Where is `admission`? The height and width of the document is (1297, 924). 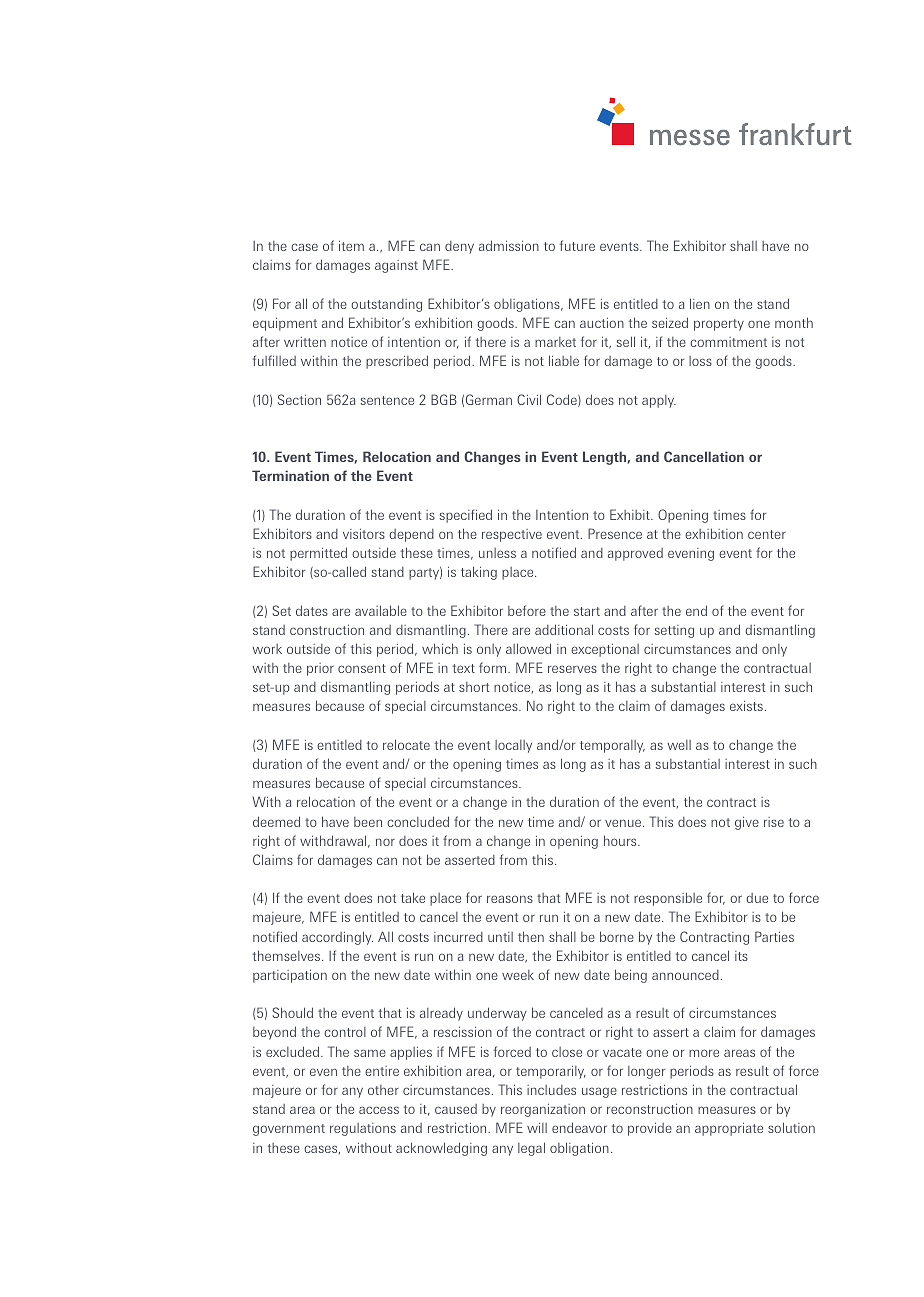
admission is located at coordinates (509, 245).
